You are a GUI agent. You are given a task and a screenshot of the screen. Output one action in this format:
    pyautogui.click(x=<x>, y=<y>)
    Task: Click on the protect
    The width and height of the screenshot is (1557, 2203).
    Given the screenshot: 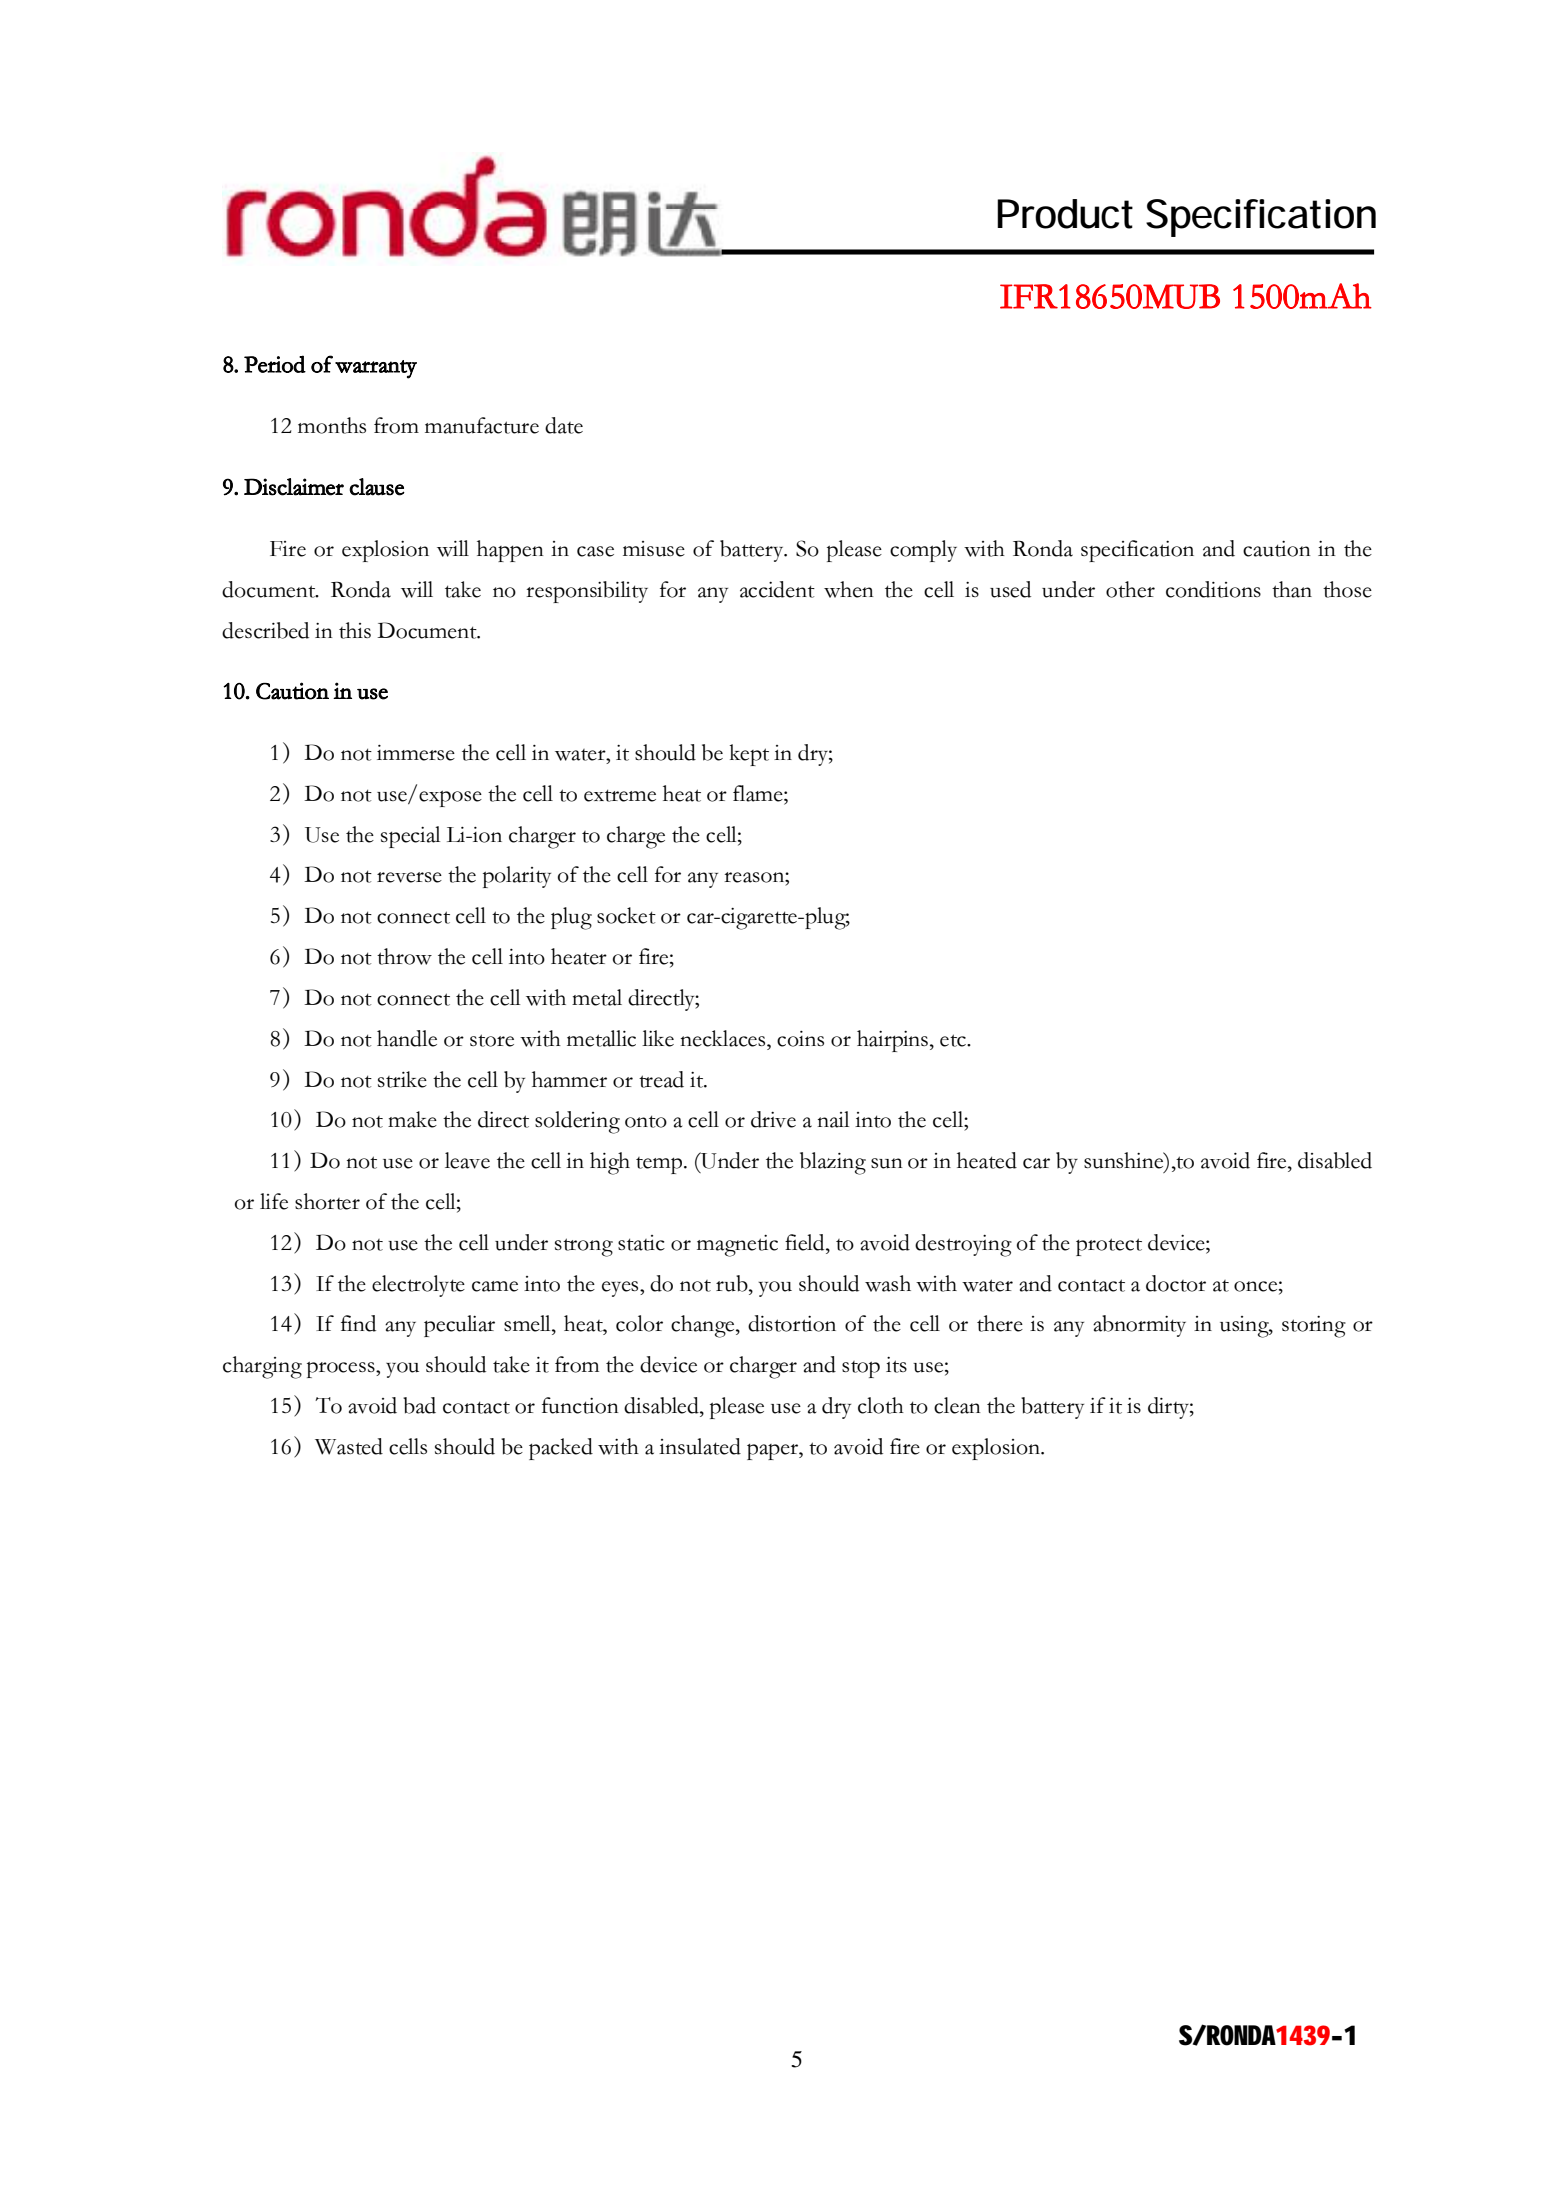 What is the action you would take?
    pyautogui.click(x=1109, y=1247)
